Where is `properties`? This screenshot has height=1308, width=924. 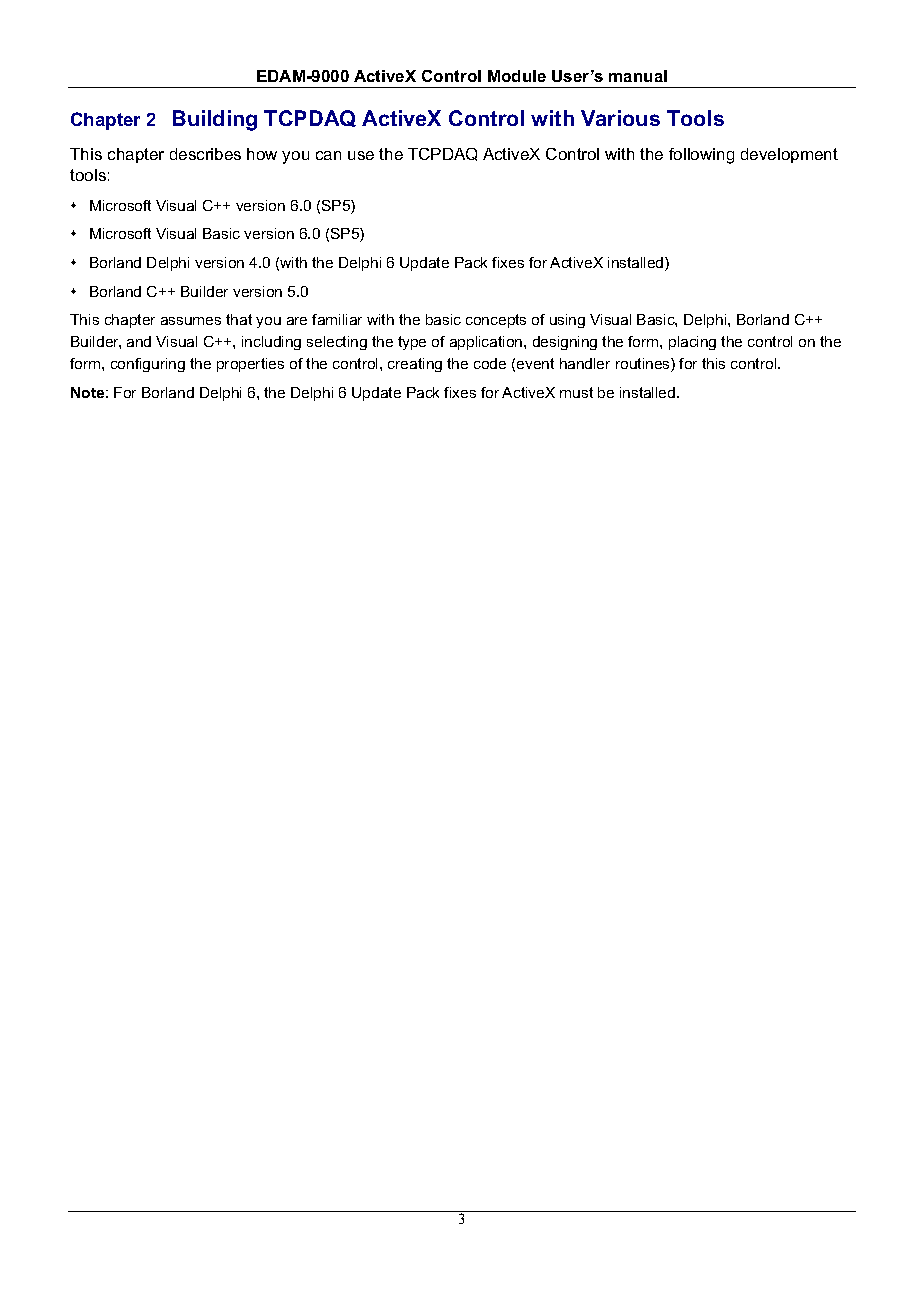
properties is located at coordinates (250, 365).
